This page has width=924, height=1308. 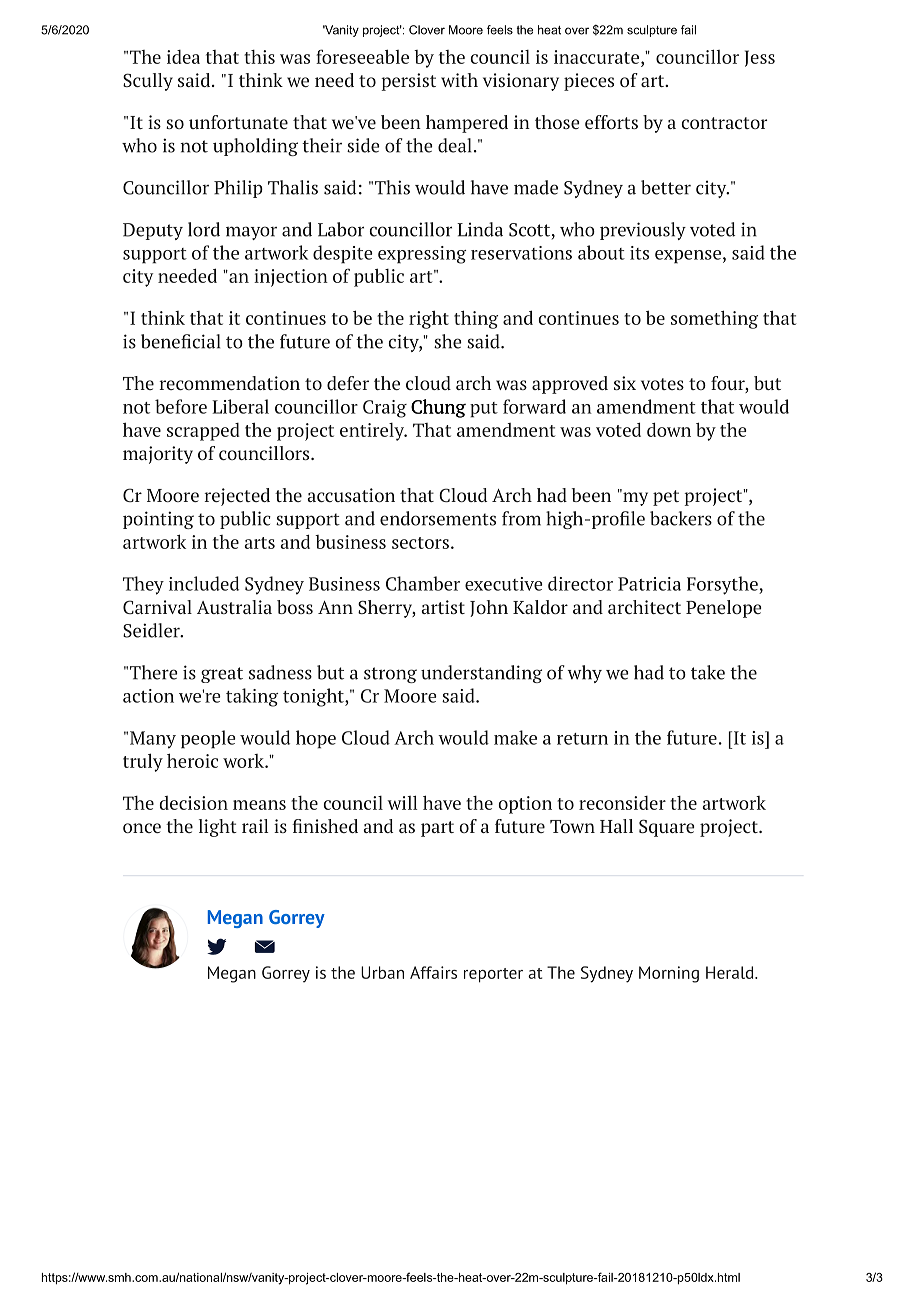 What do you see at coordinates (459, 80) in the page?
I see `with` at bounding box center [459, 80].
